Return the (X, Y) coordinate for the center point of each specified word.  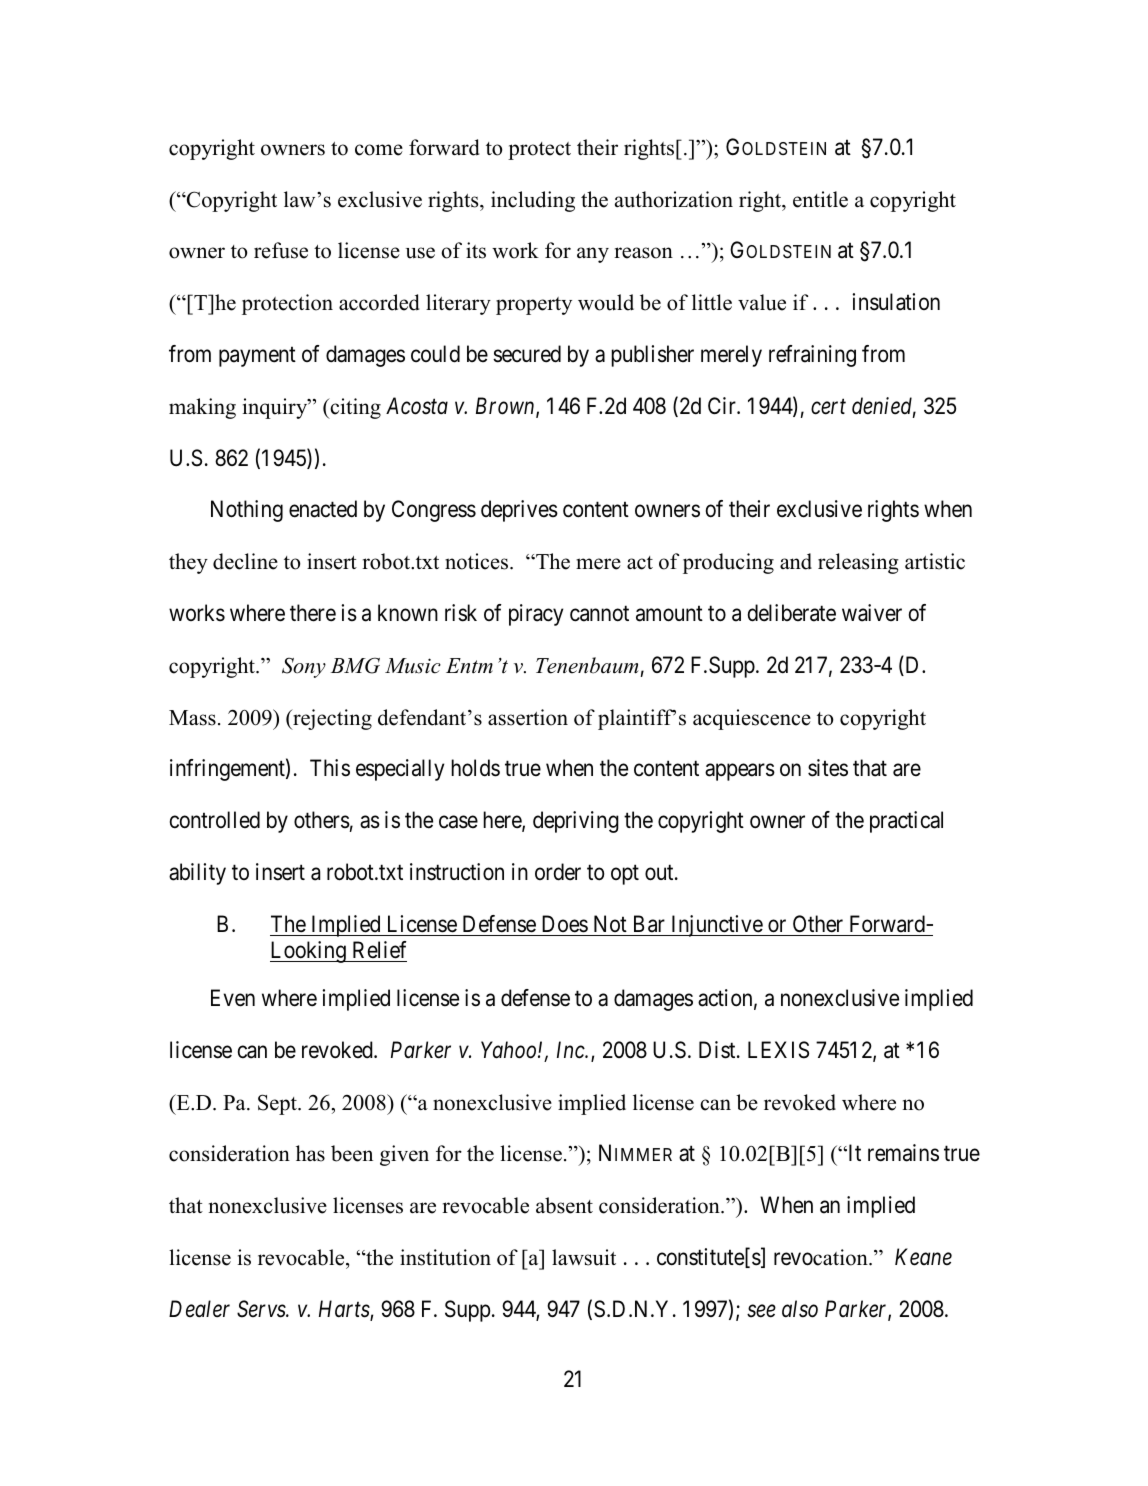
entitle (820, 199)
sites (828, 768)
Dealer (199, 1309)
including (533, 201)
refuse (281, 250)
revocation (822, 1257)
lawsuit (584, 1257)
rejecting (331, 719)
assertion (528, 717)
